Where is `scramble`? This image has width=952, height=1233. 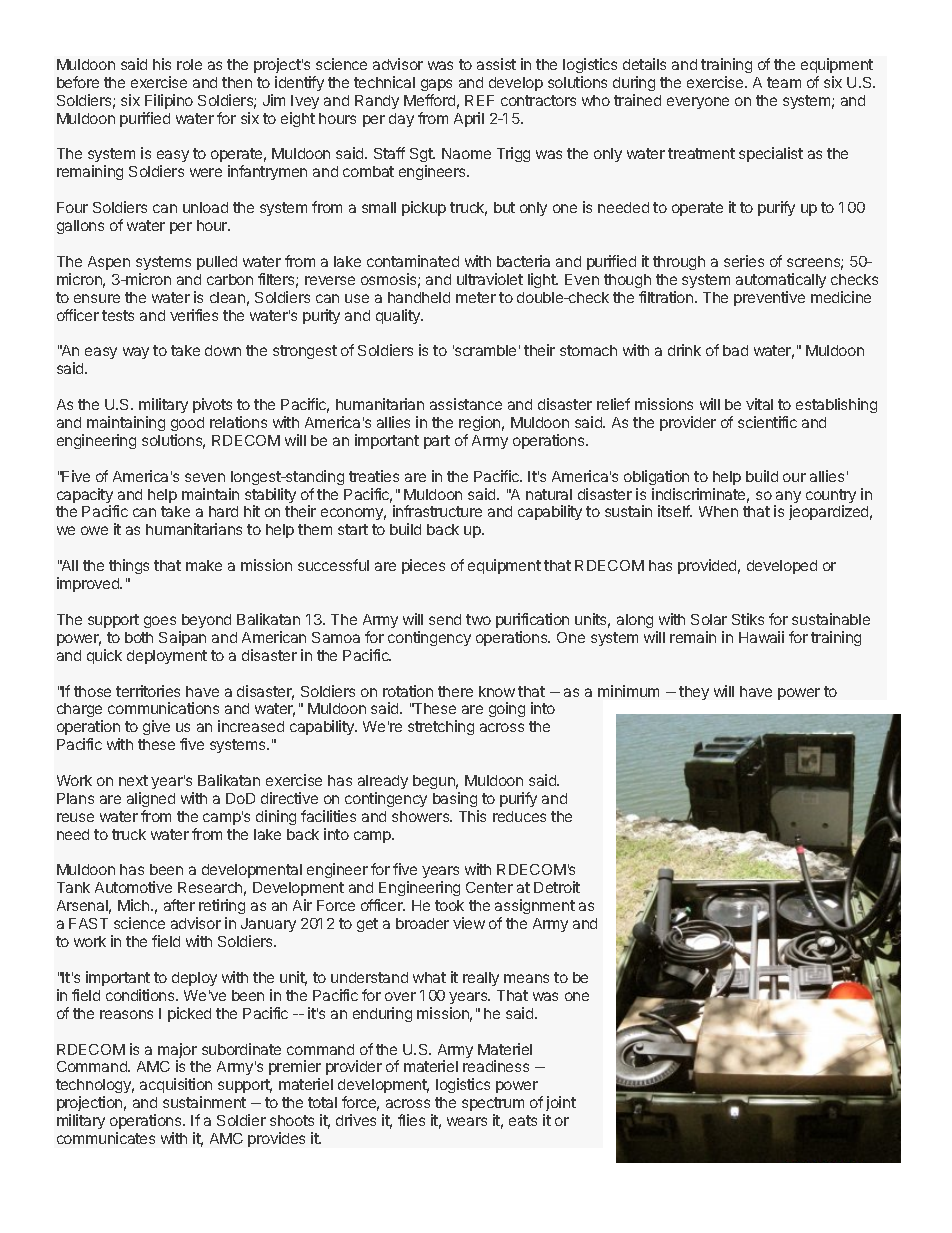
scramble is located at coordinates (484, 350).
